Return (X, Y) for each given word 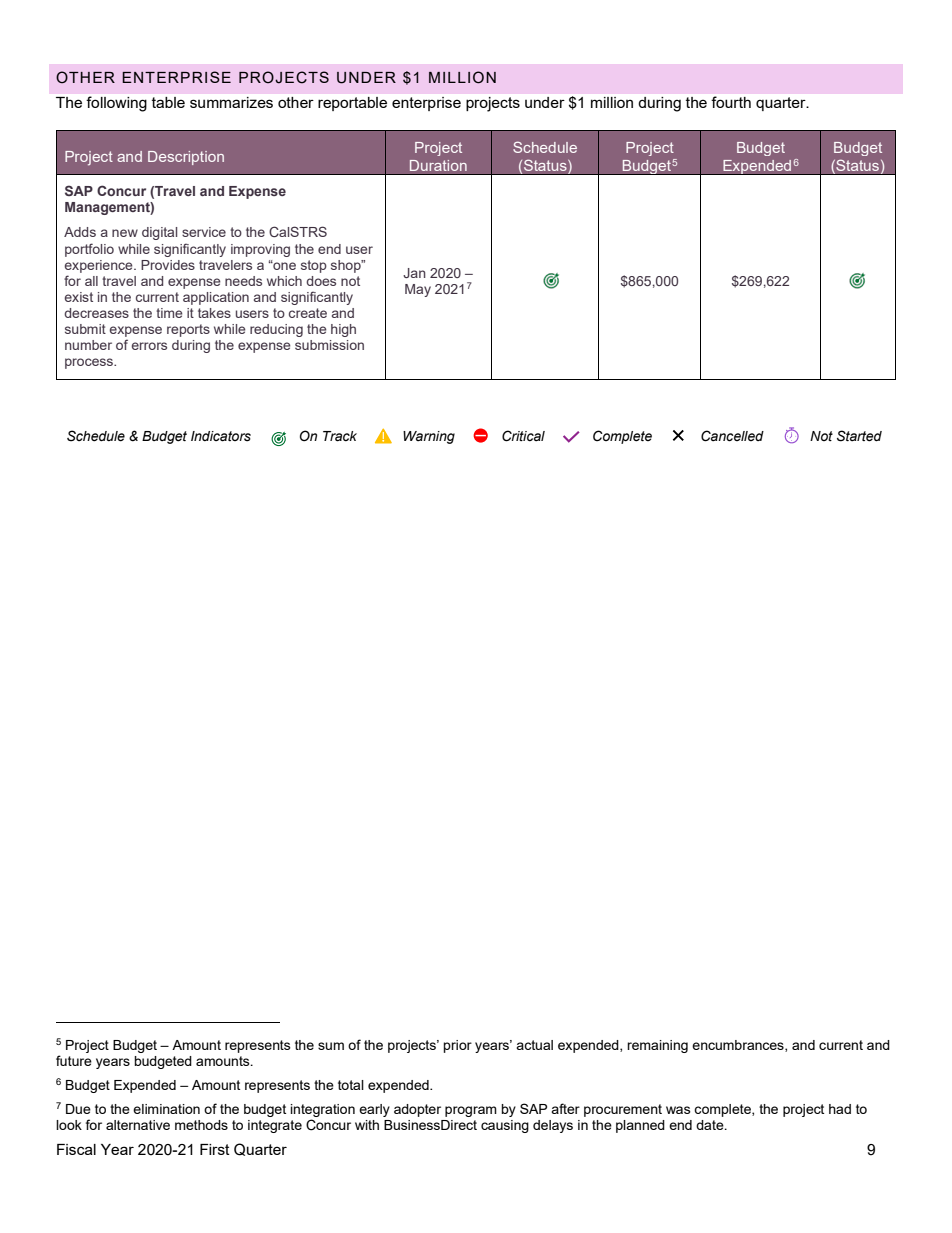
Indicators (221, 436)
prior (457, 1046)
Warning (429, 437)
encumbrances (739, 1046)
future (74, 1060)
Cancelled (732, 436)
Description (186, 158)
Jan (414, 273)
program (471, 1111)
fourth (731, 102)
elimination (166, 1109)
